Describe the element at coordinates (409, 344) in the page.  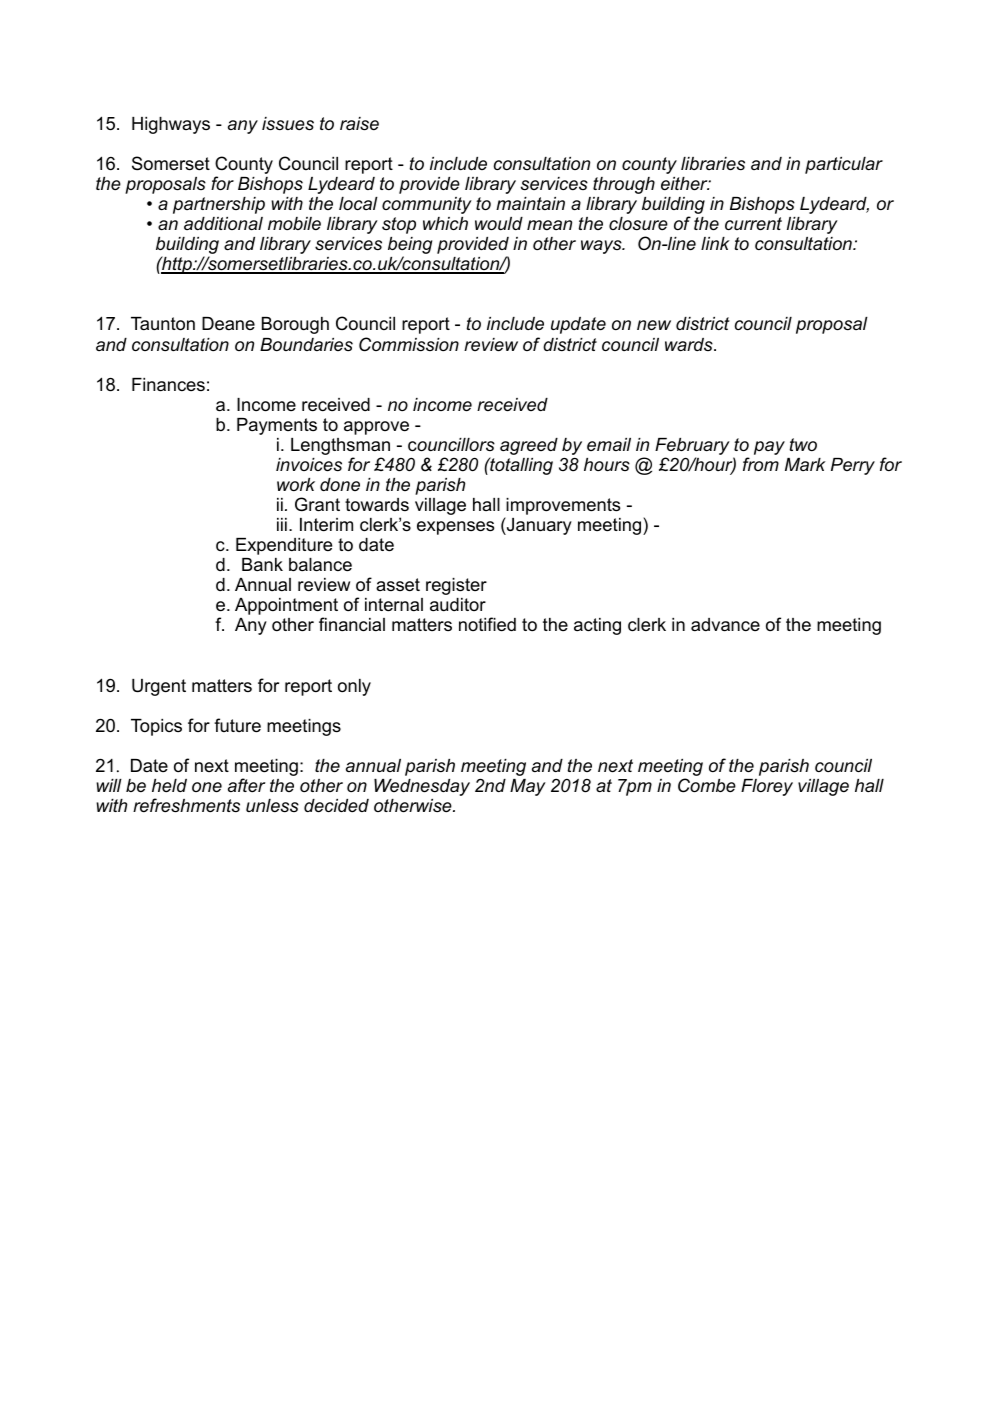
I see `Commission` at that location.
